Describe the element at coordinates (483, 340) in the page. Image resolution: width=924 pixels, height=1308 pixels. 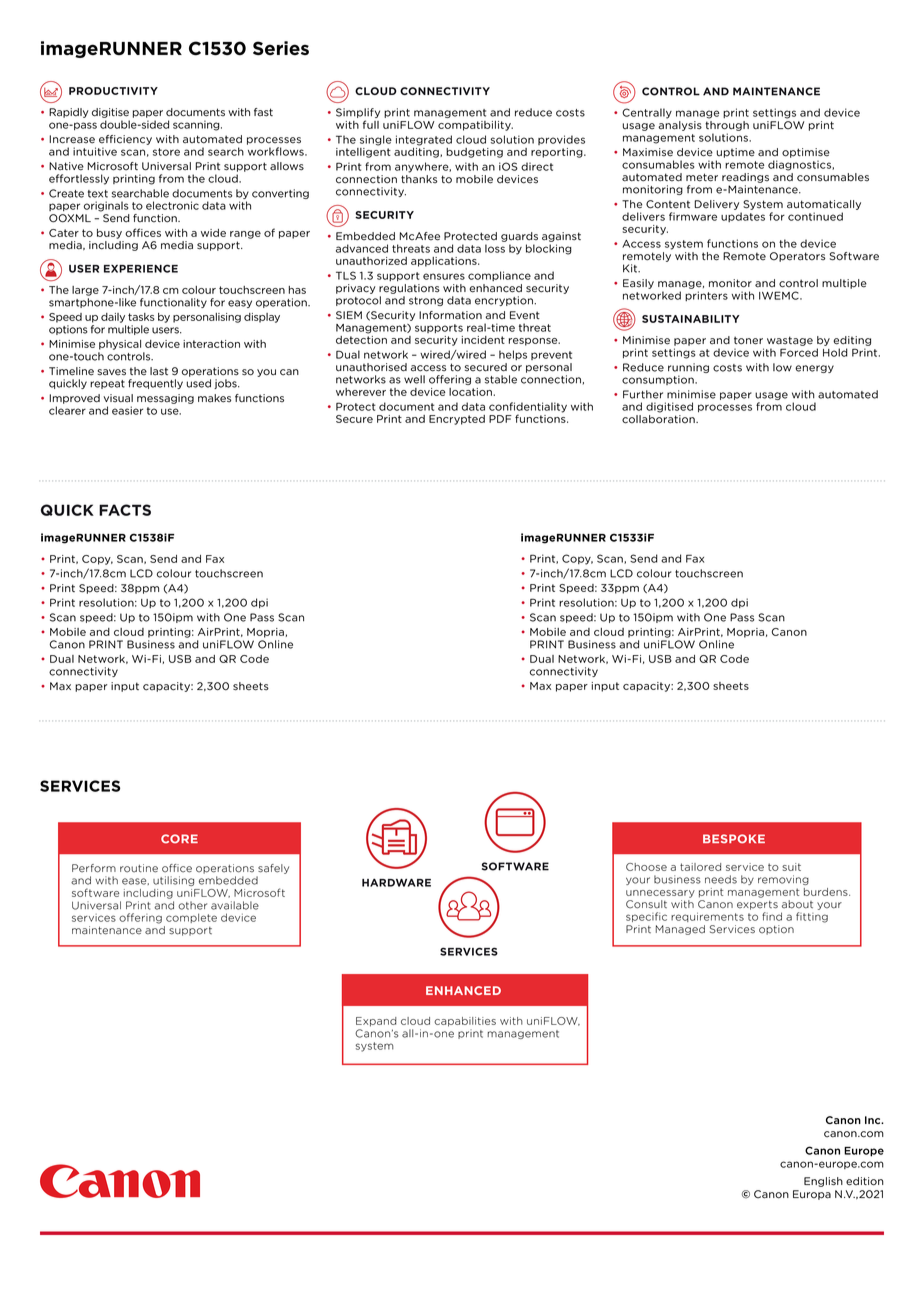
I see `incident` at that location.
